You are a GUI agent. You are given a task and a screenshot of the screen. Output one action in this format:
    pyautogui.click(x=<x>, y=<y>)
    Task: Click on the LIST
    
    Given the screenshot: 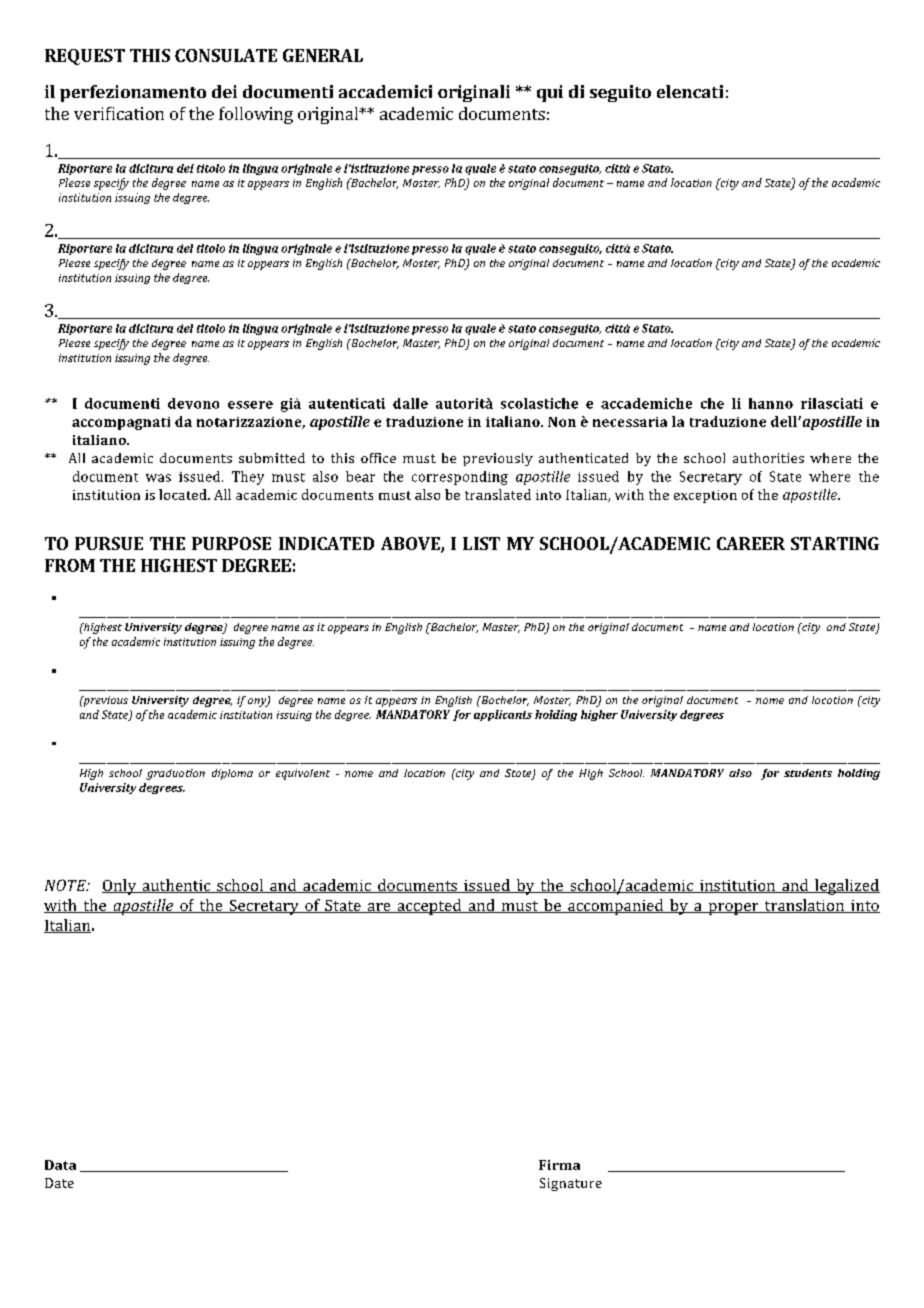 What is the action you would take?
    pyautogui.click(x=481, y=543)
